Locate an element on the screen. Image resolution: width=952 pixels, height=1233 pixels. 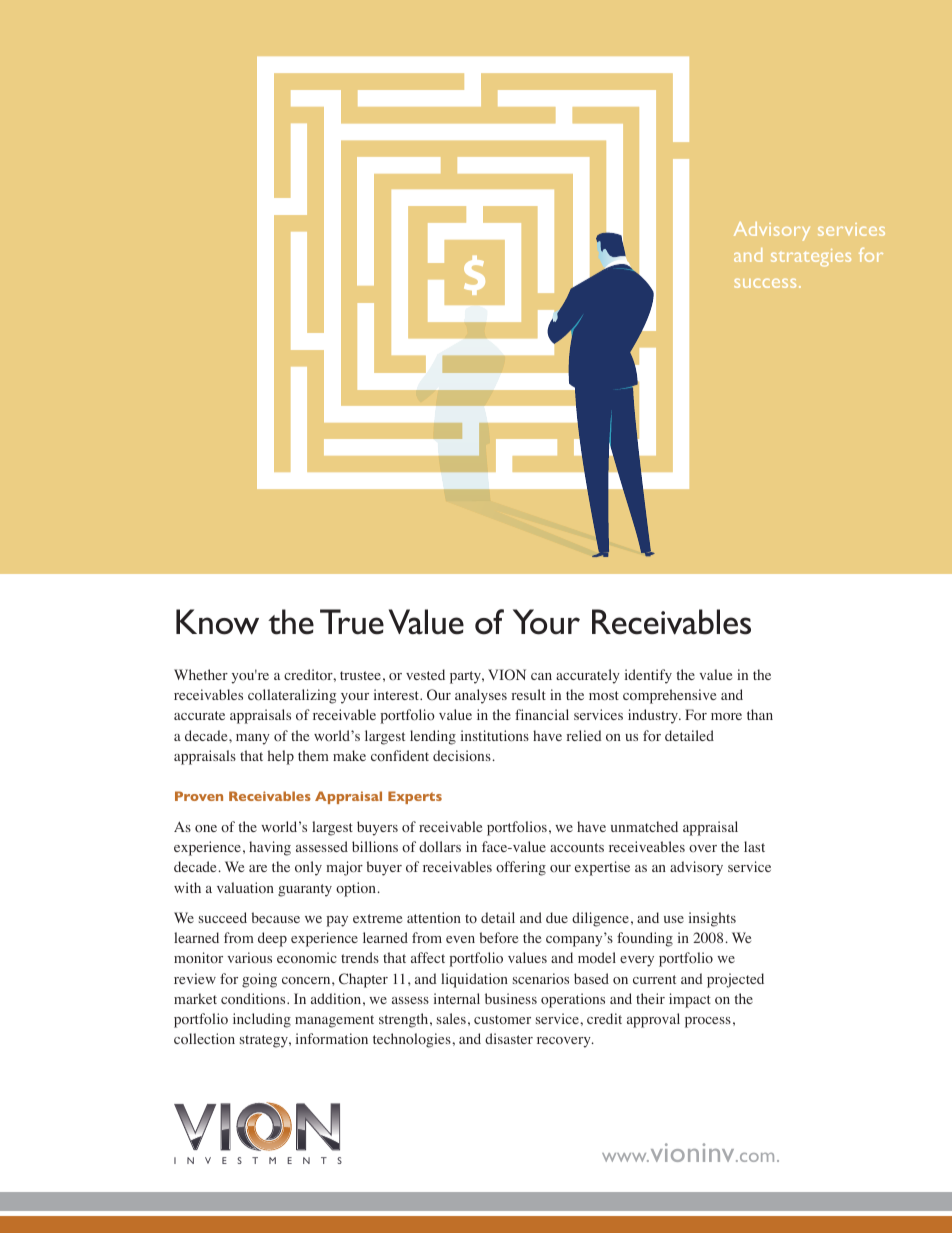
having is located at coordinates (270, 848).
